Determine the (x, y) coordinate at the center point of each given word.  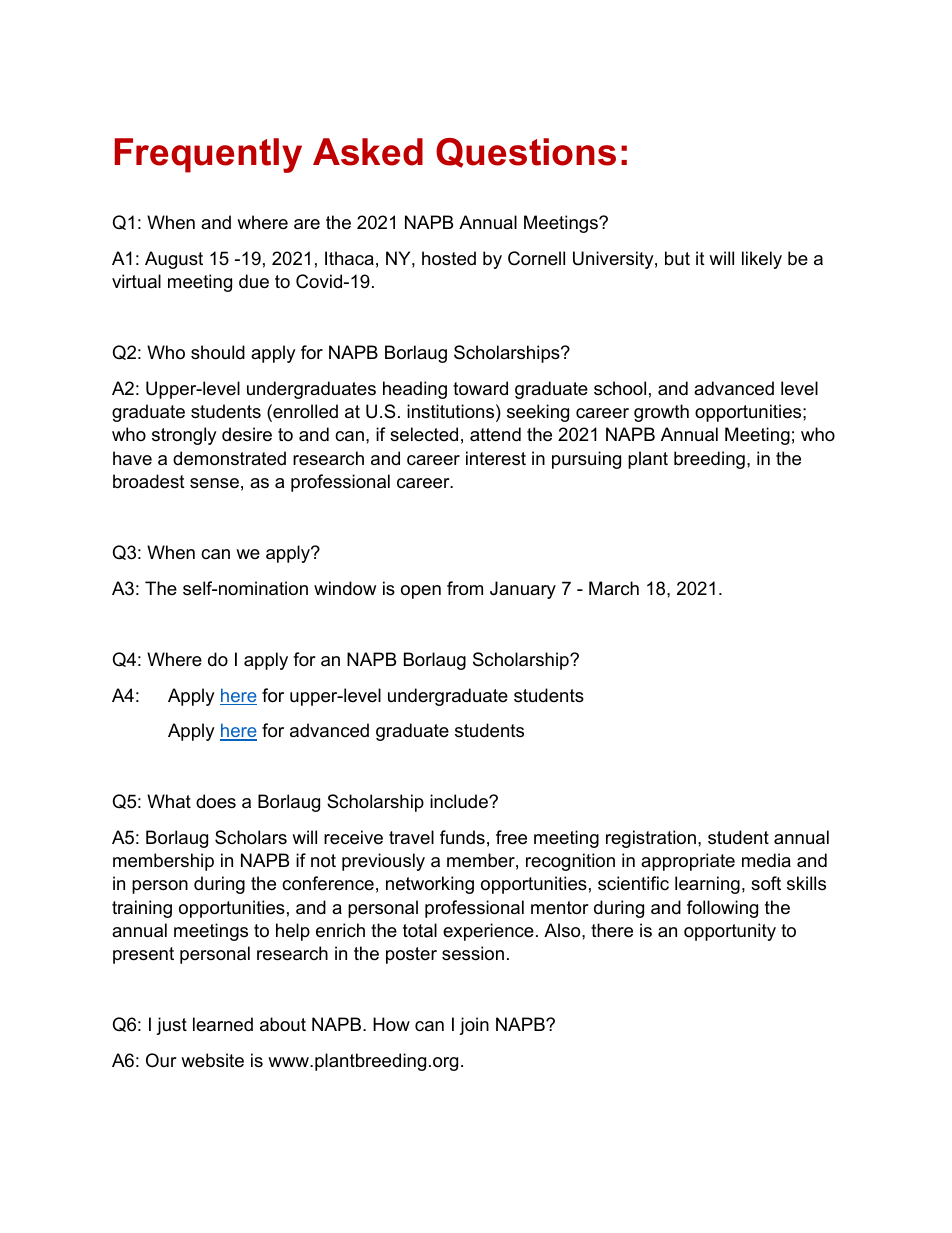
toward (480, 388)
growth (661, 413)
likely (762, 260)
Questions (526, 153)
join (474, 1026)
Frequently (208, 155)
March (614, 588)
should (218, 352)
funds (462, 837)
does (216, 801)
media (766, 860)
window (345, 588)
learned (223, 1024)
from (465, 588)
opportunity (730, 932)
